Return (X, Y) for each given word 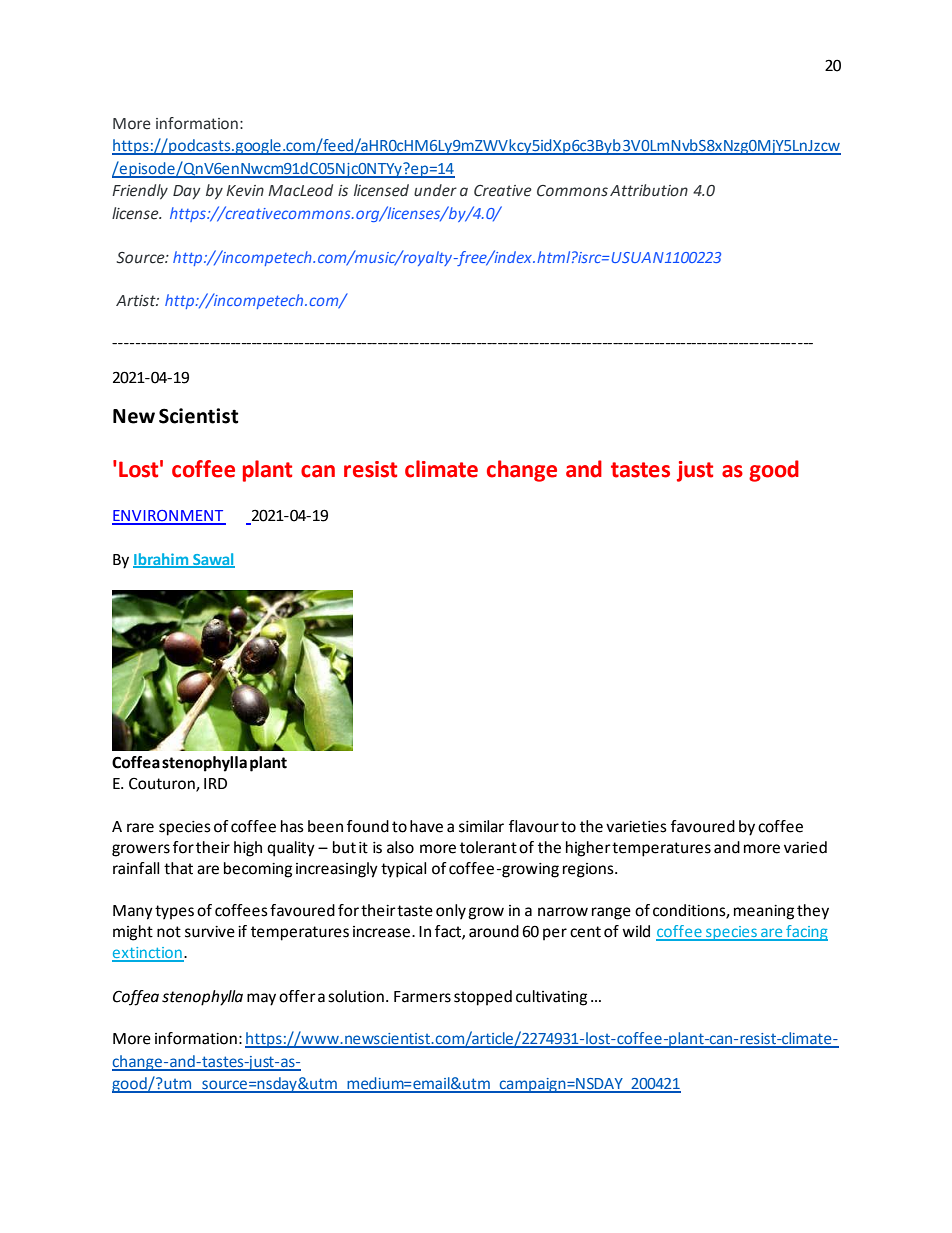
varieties (636, 827)
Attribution (649, 190)
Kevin (245, 191)
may (261, 999)
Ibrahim (162, 560)
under (435, 190)
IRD (215, 783)
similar (481, 826)
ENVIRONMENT (169, 517)
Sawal (213, 560)
